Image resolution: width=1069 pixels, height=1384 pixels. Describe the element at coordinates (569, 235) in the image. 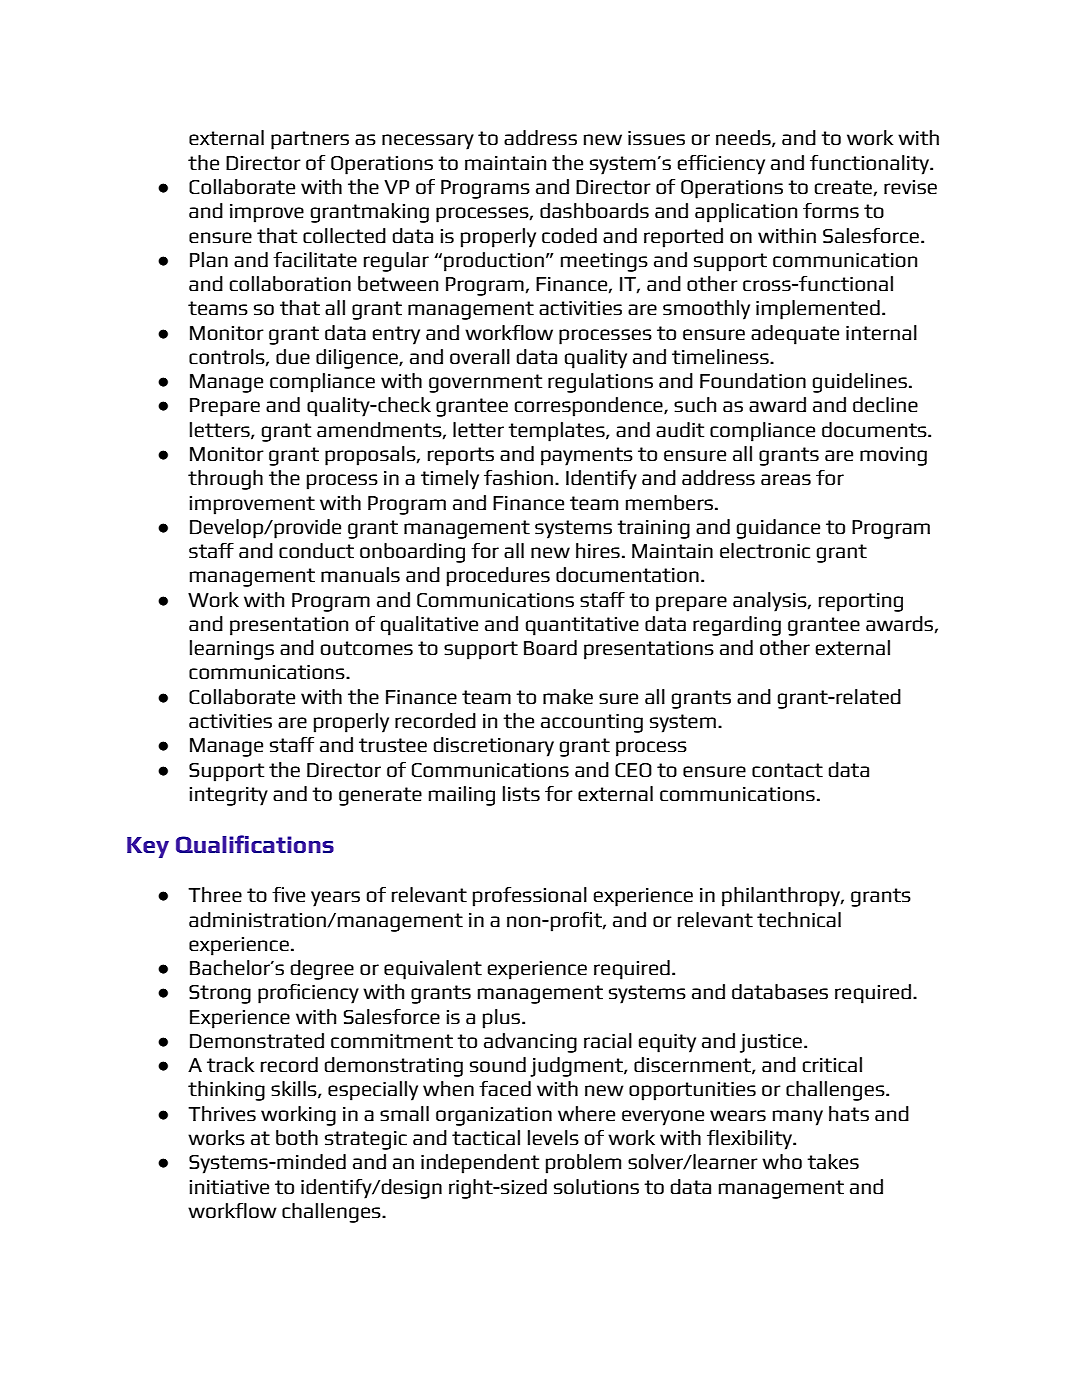

I see `coded` at that location.
